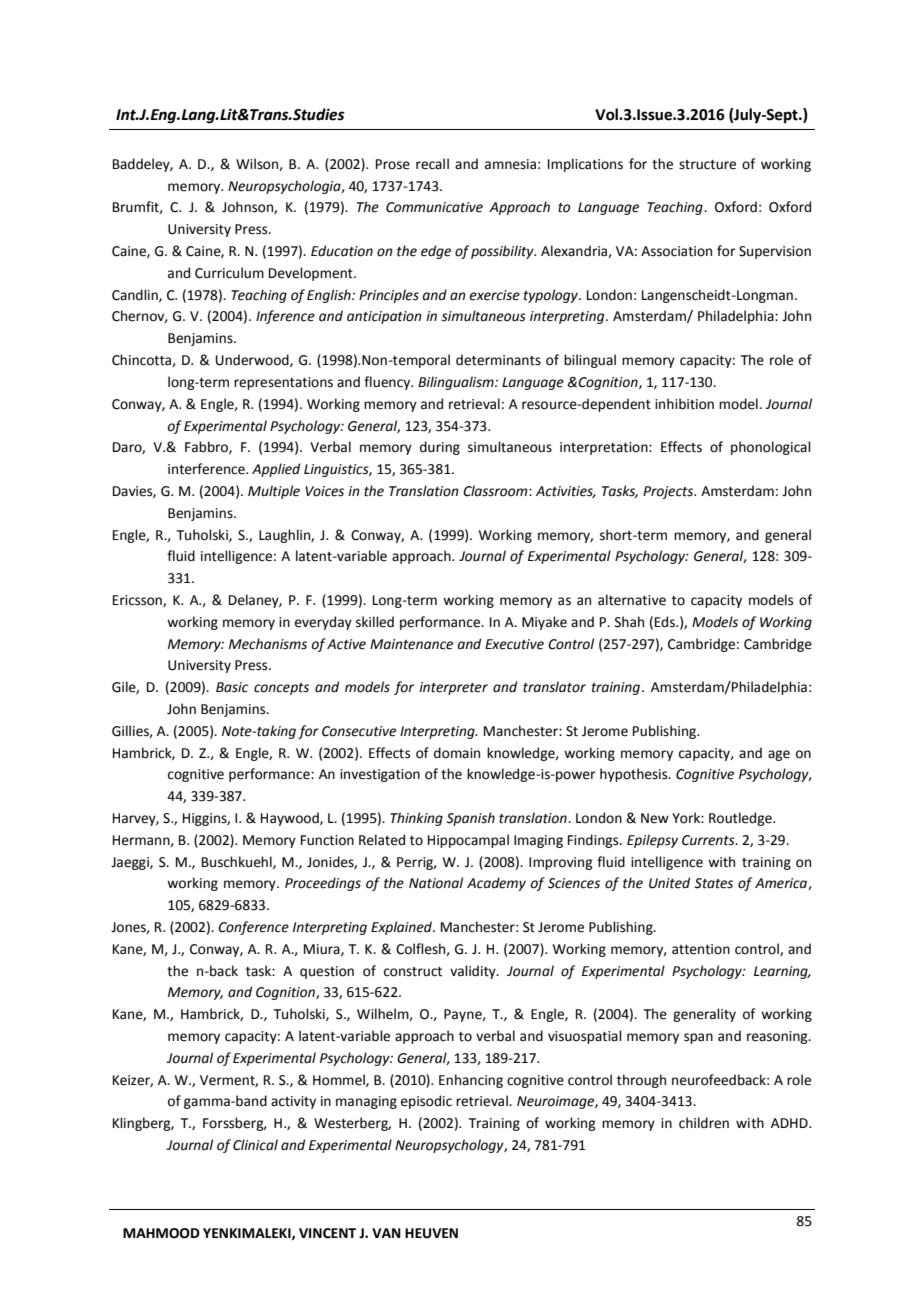 Image resolution: width=924 pixels, height=1307 pixels. Describe the element at coordinates (707, 165) in the page. I see `structure` at that location.
